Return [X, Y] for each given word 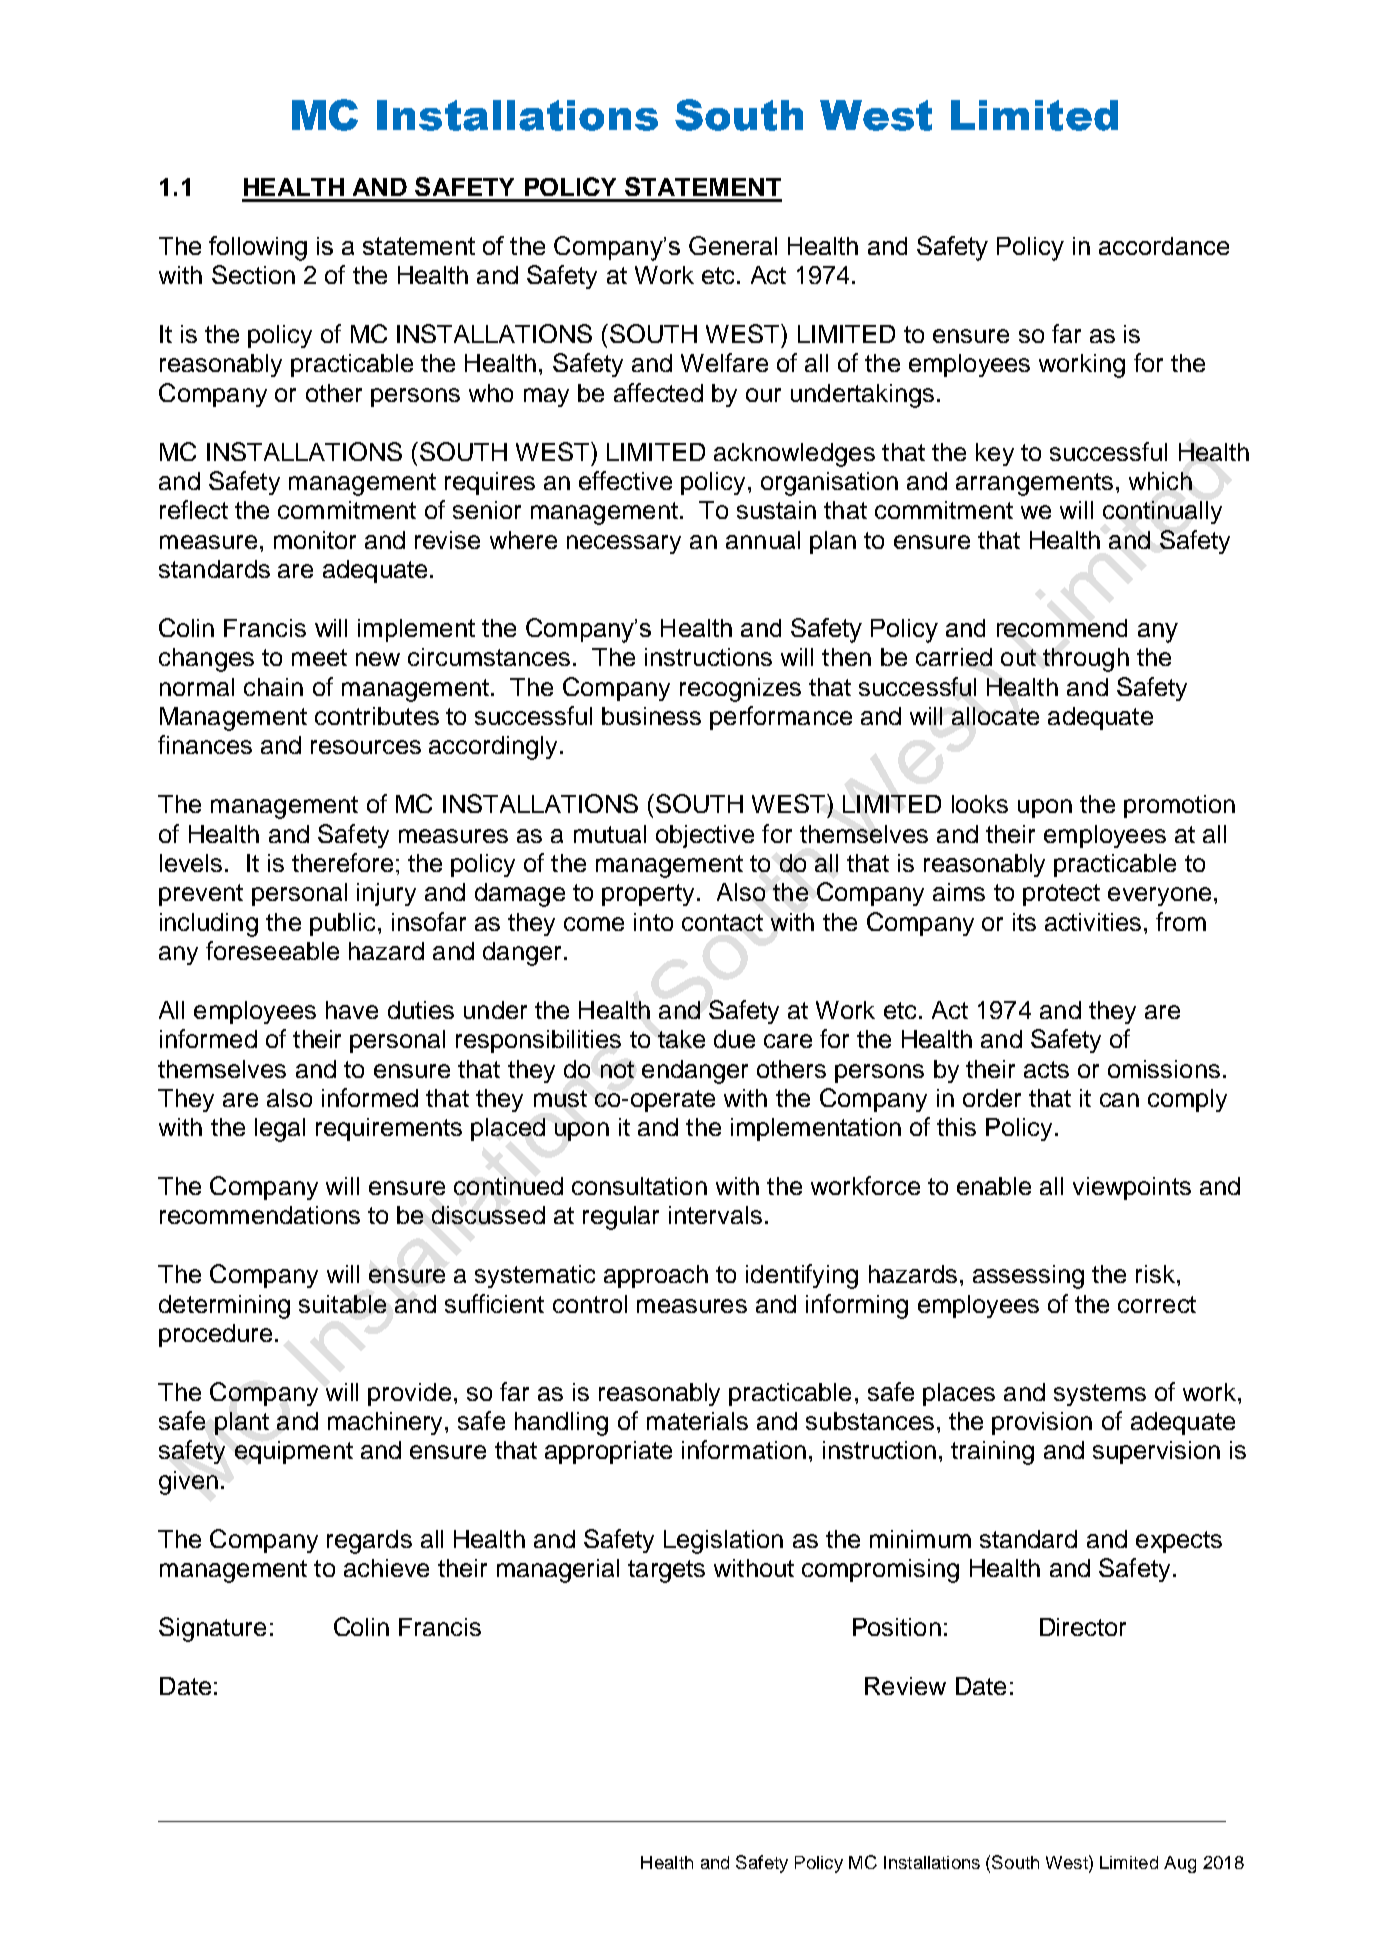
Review [905, 1686]
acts [1046, 1069]
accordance [1164, 246]
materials [697, 1421]
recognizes [740, 690]
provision [1042, 1423]
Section [253, 274]
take [681, 1039]
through [1086, 660]
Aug [1180, 1864]
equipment [294, 1452]
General [733, 245]
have [352, 1010]
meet [319, 657]
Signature [212, 1629]
